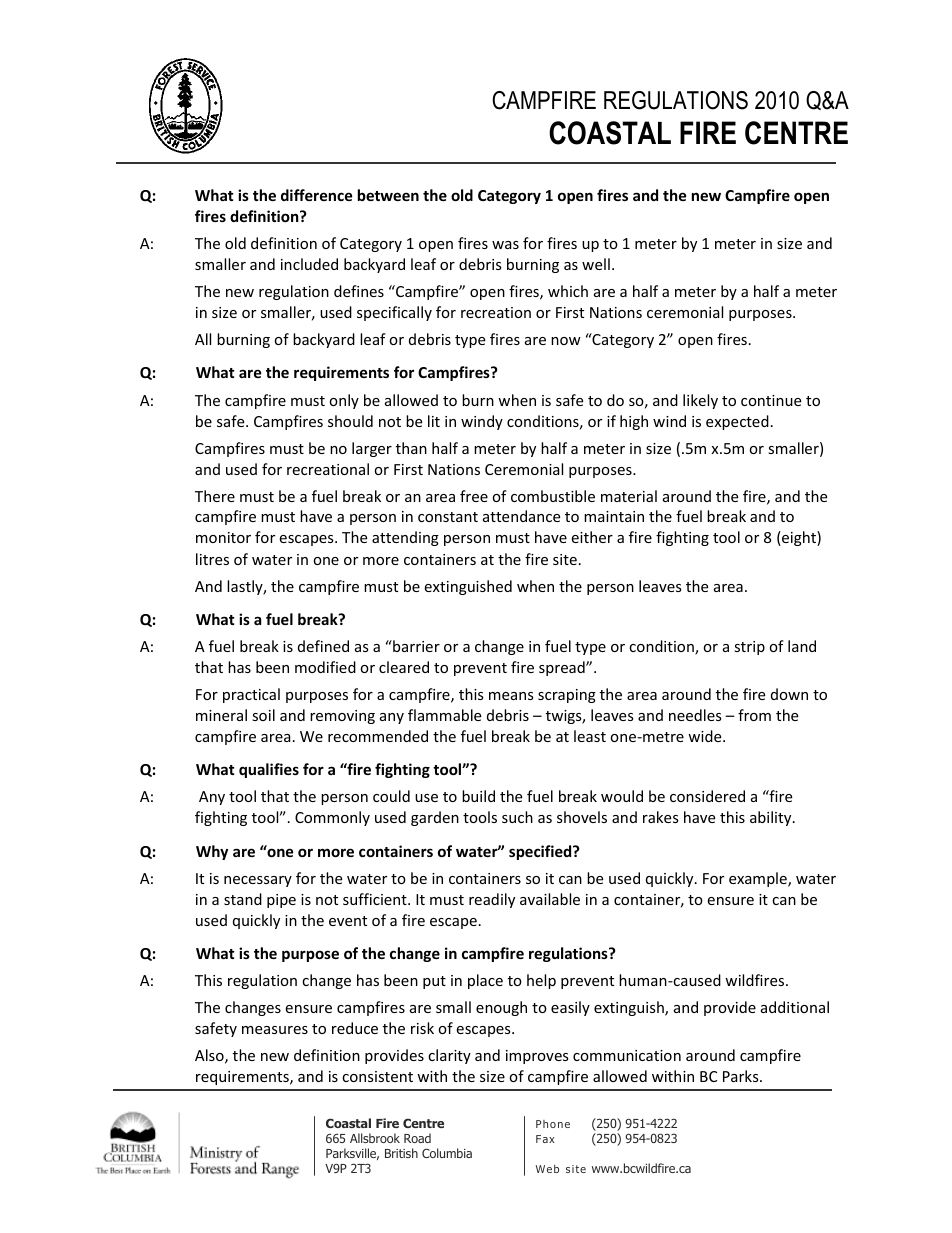  I want to click on attendance, so click(521, 516).
